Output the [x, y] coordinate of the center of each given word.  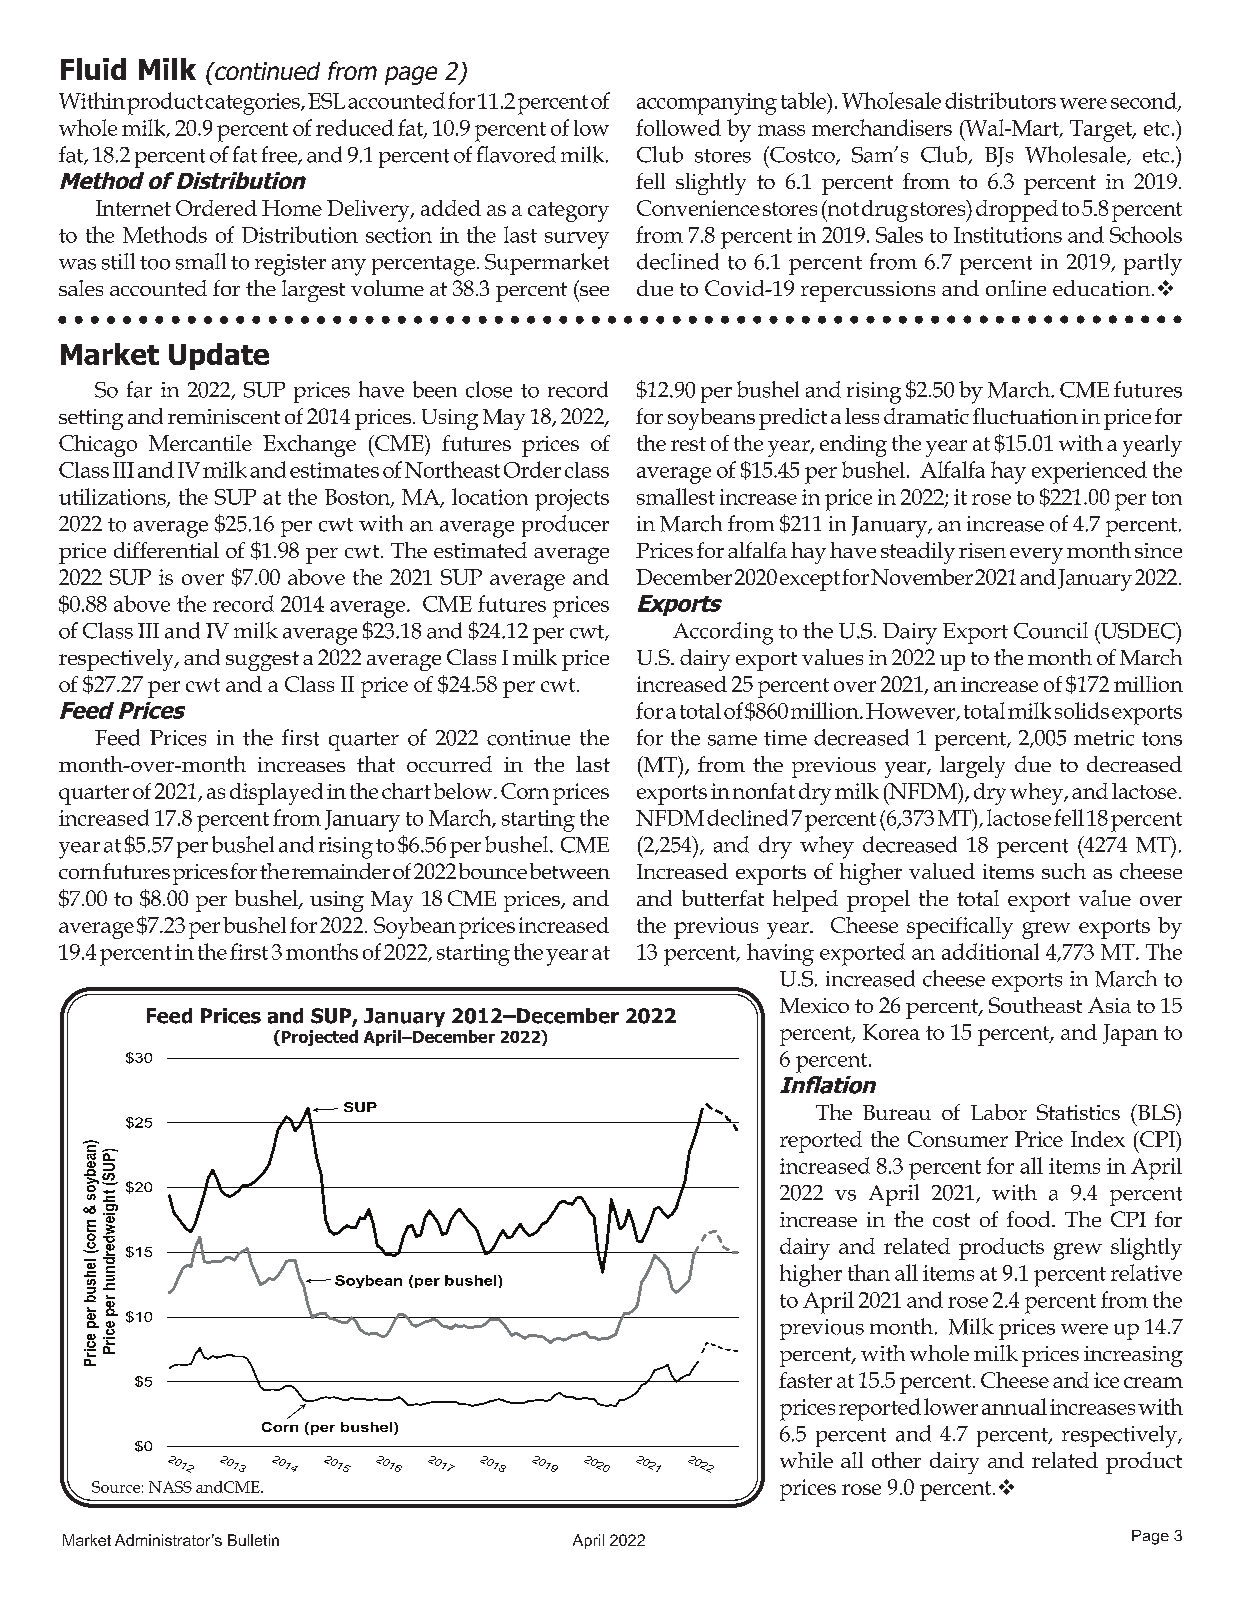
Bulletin [253, 1540]
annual [1014, 1406]
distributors [1000, 100]
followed [678, 127]
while [806, 1460]
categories [253, 104]
